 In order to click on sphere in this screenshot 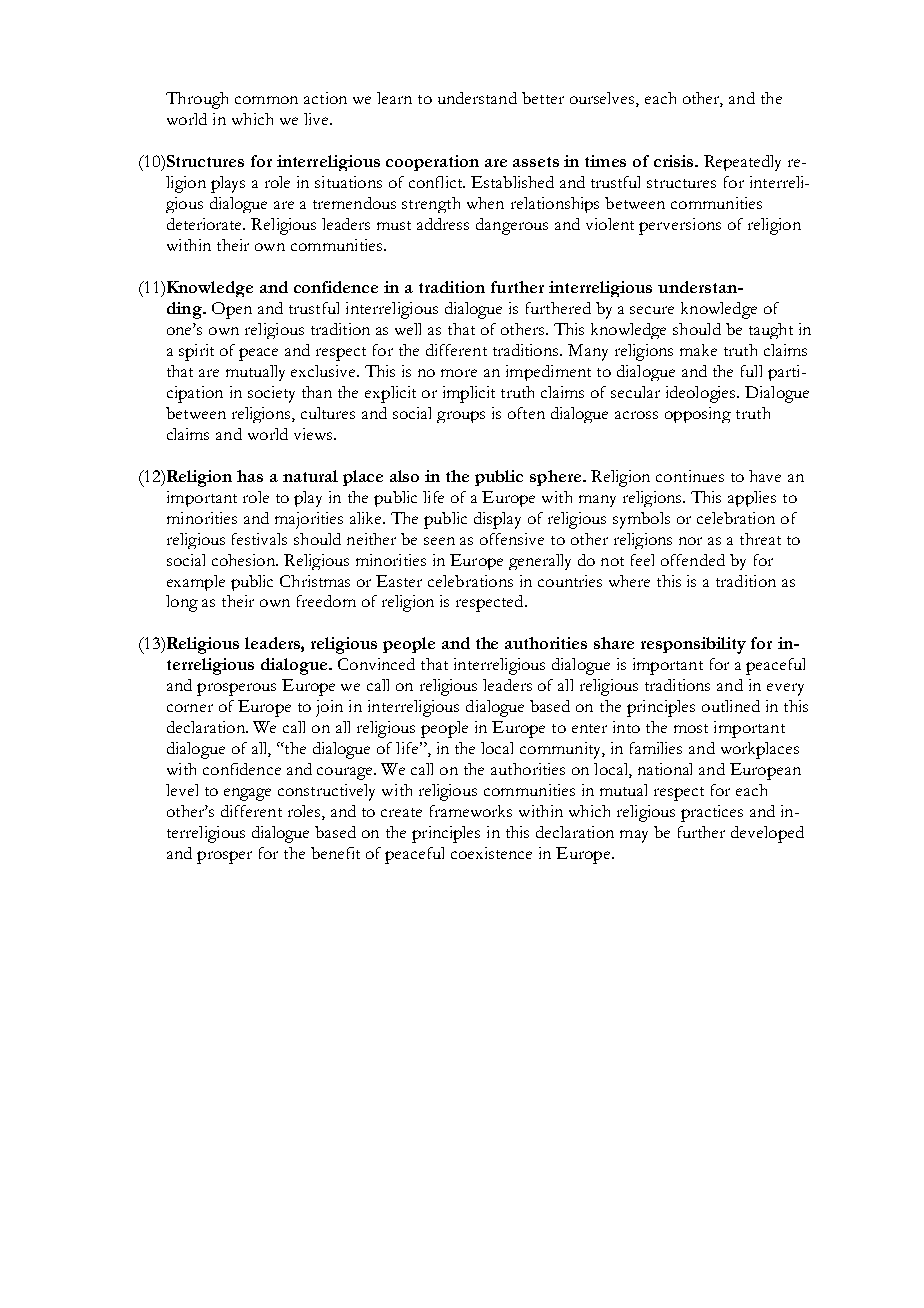, I will do `click(555, 478)`.
